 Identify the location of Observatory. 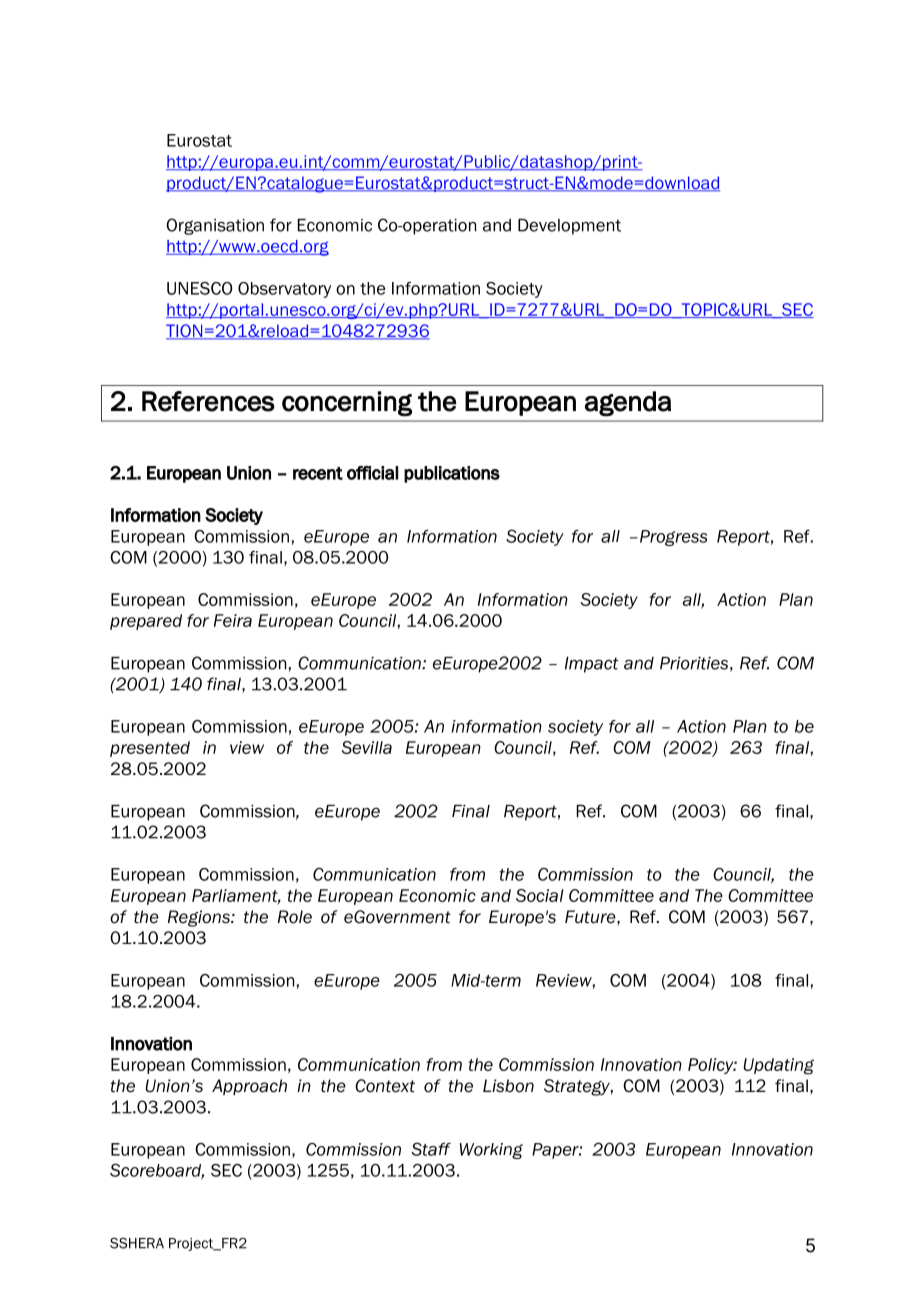
(284, 290).
